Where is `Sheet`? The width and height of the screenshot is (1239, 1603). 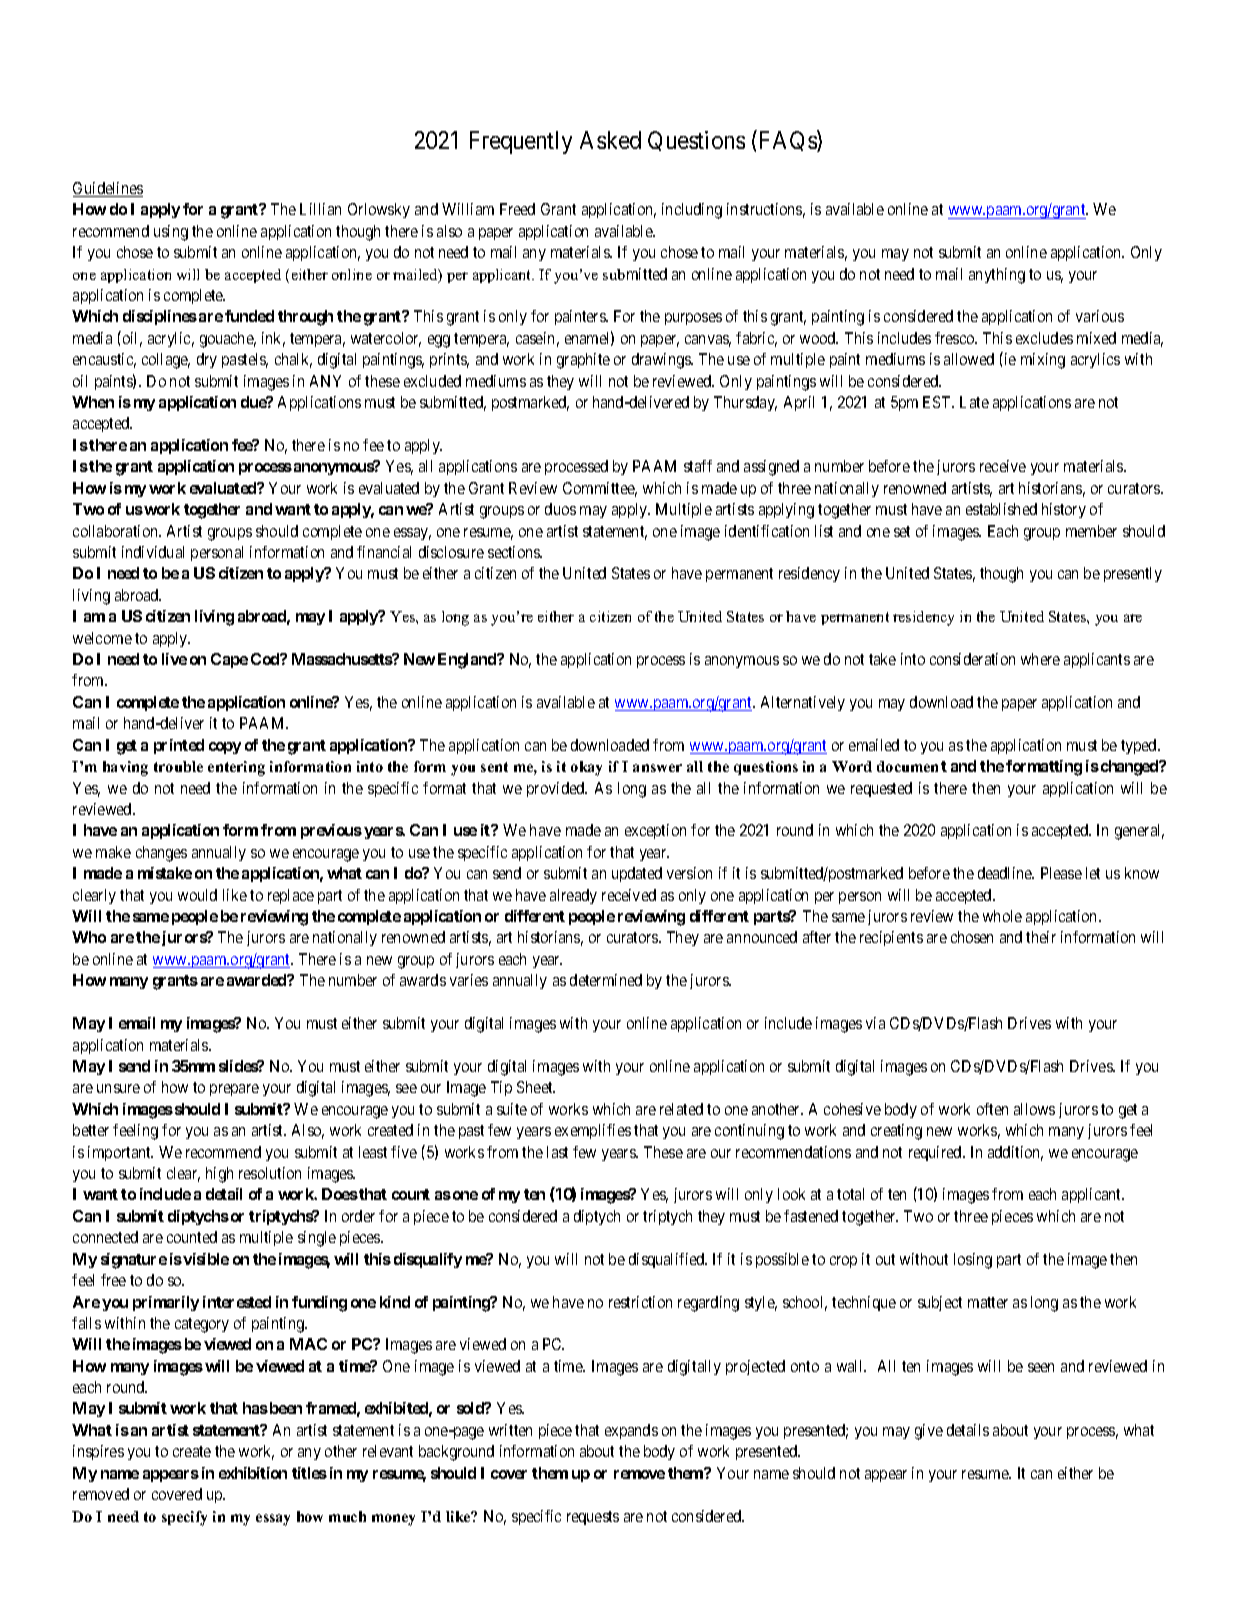
Sheet is located at coordinates (536, 1087).
